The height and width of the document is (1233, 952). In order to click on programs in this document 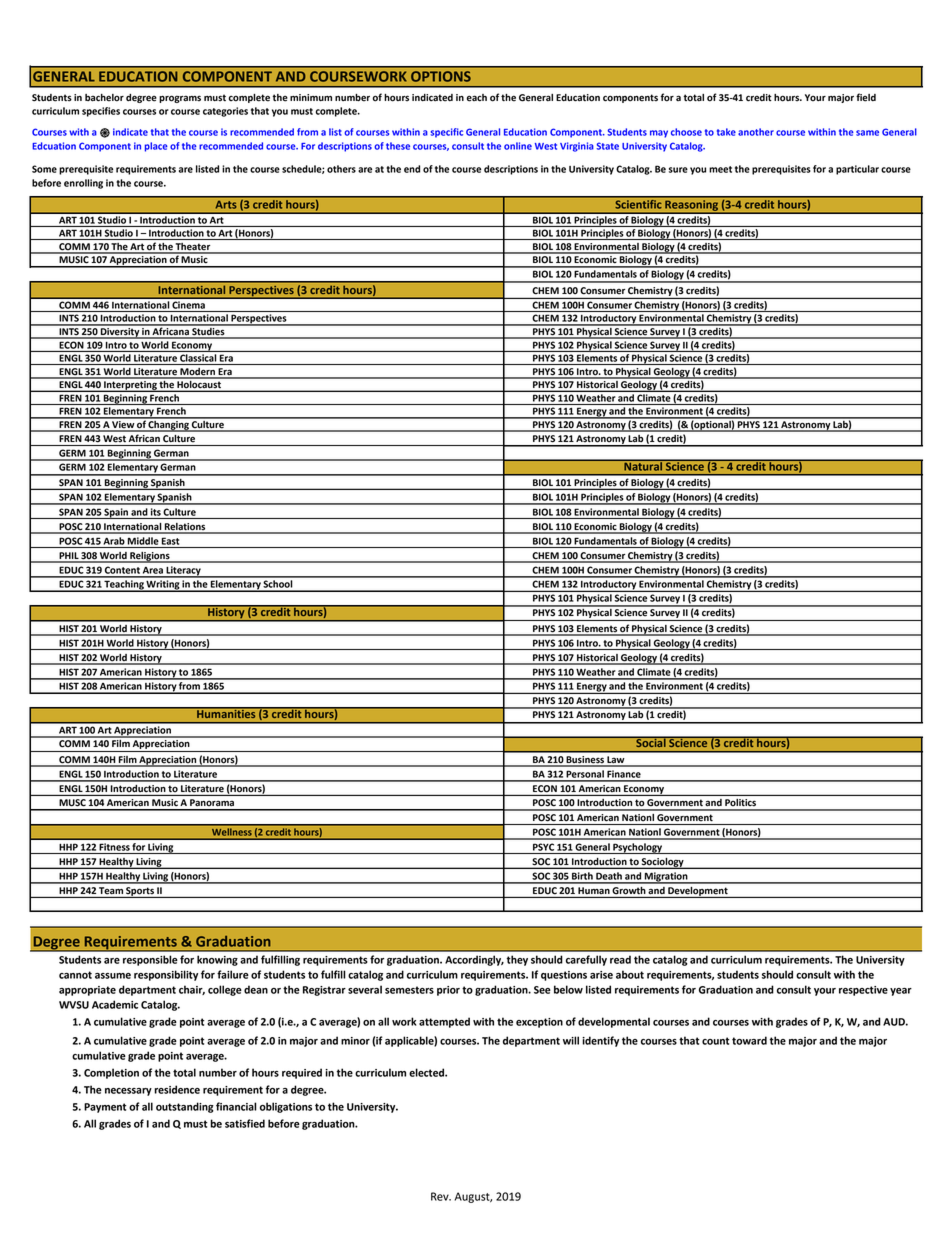, I will do `click(180, 99)`.
